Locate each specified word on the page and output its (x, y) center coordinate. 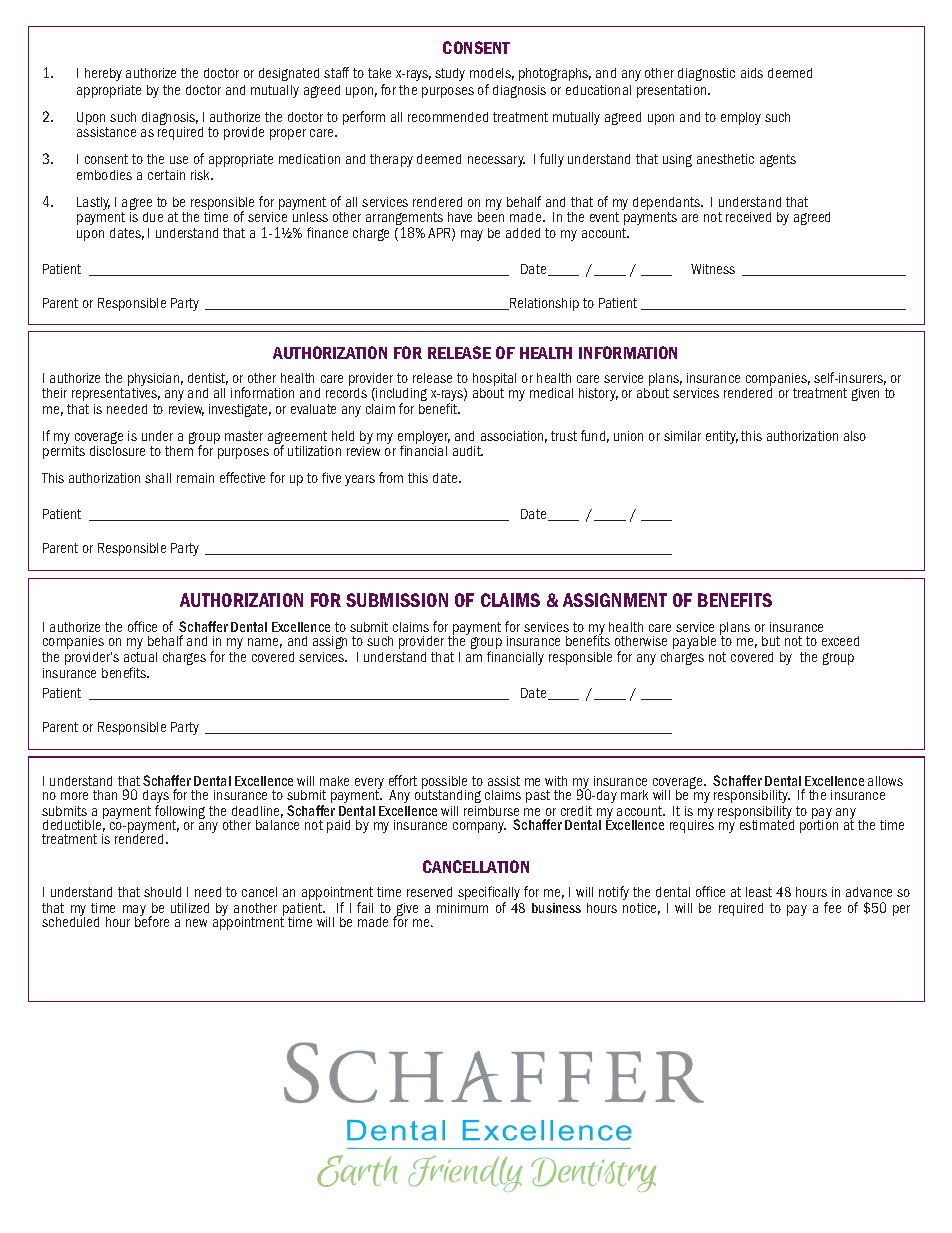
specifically (489, 893)
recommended (448, 117)
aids (752, 73)
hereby (103, 74)
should (162, 892)
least (759, 892)
